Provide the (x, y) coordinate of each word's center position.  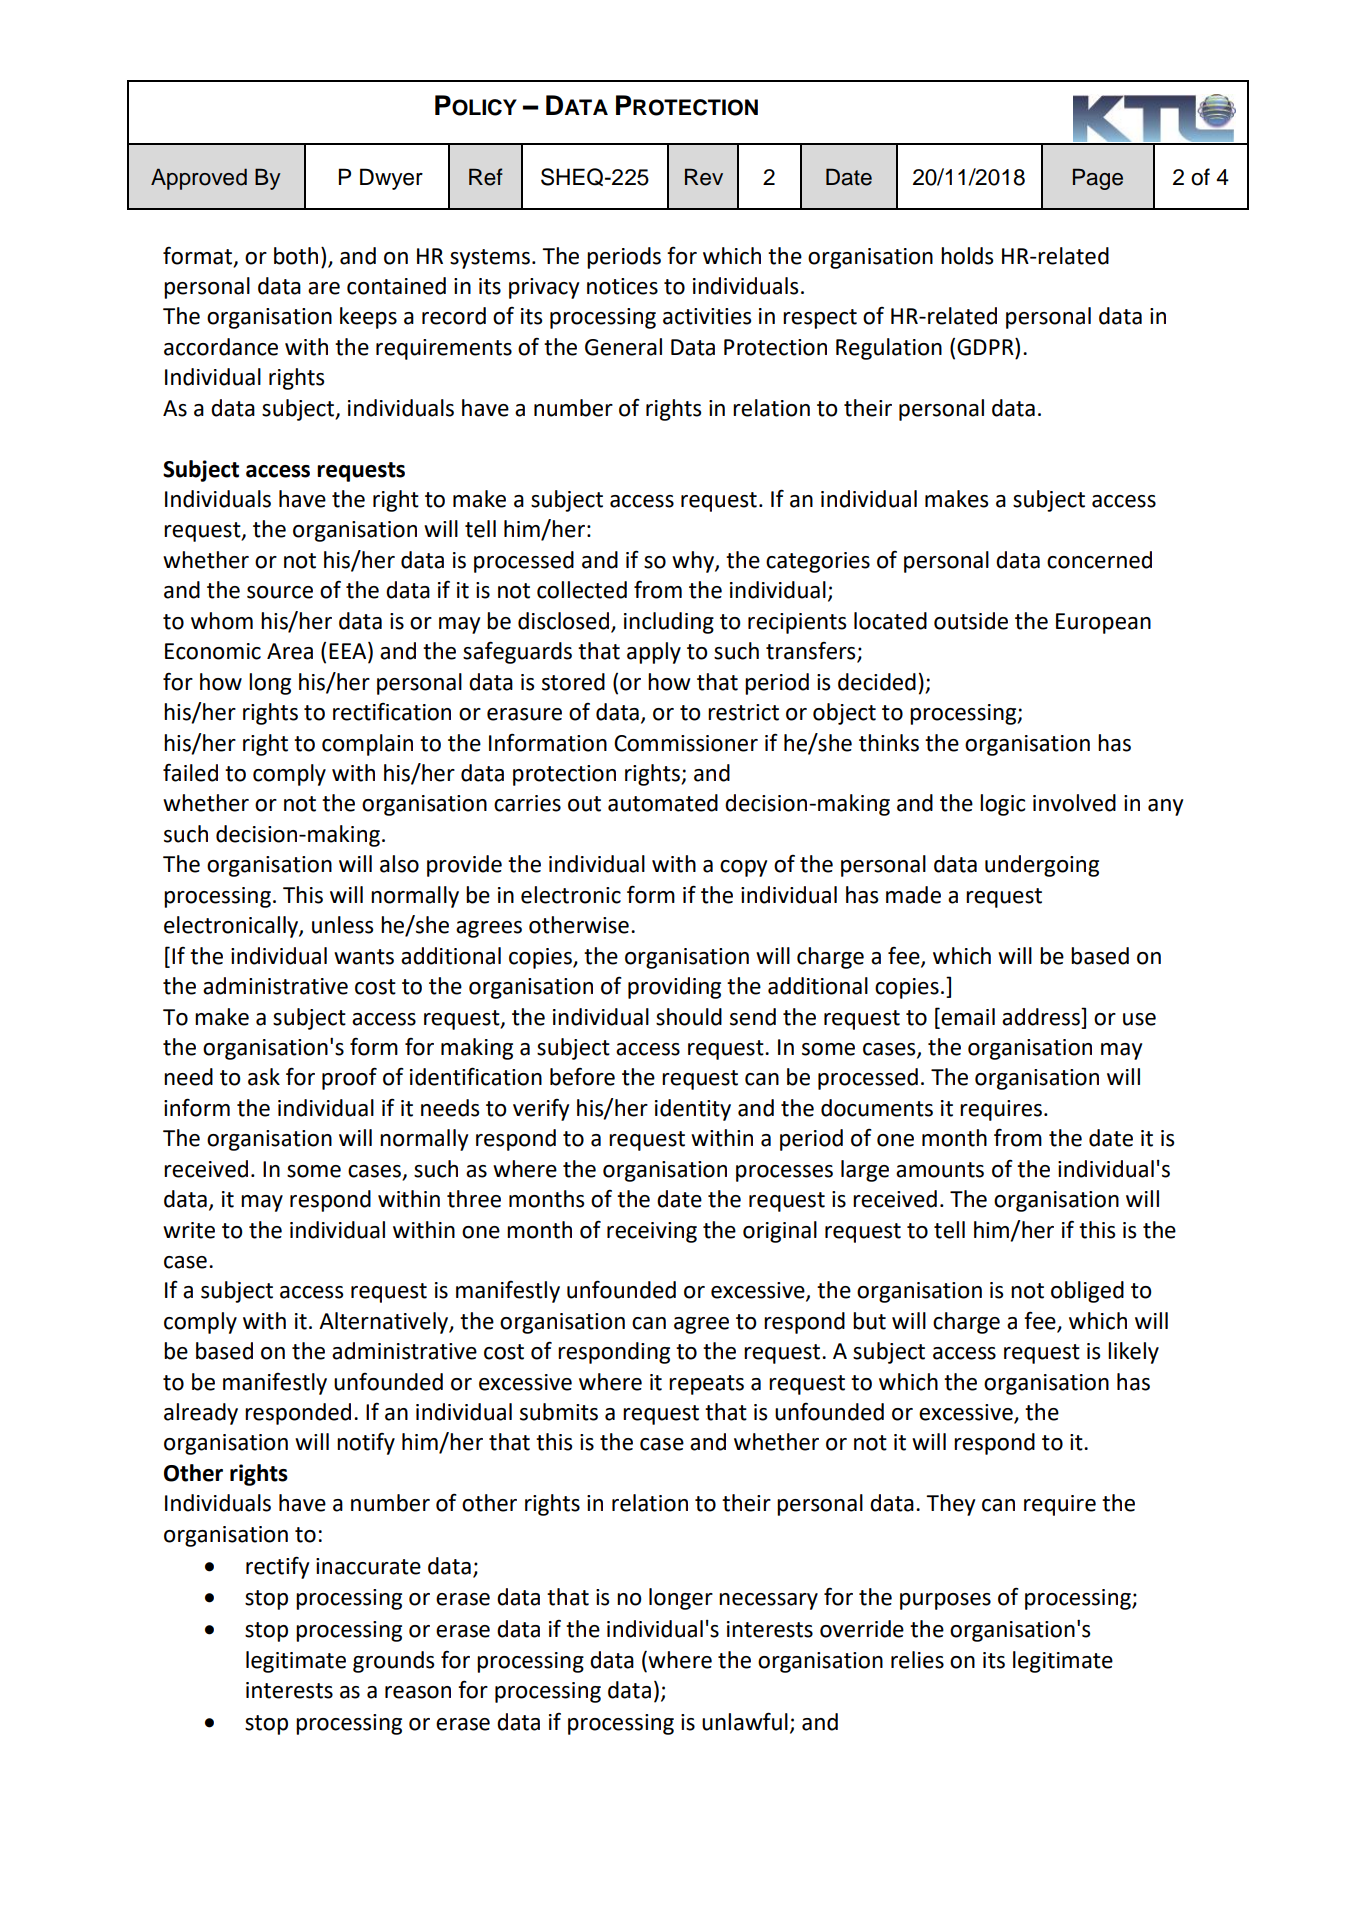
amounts (940, 1170)
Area (290, 651)
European (1103, 623)
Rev (704, 177)
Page (1098, 179)
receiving (652, 1232)
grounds (393, 1662)
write (189, 1230)
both (296, 256)
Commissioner (686, 743)
